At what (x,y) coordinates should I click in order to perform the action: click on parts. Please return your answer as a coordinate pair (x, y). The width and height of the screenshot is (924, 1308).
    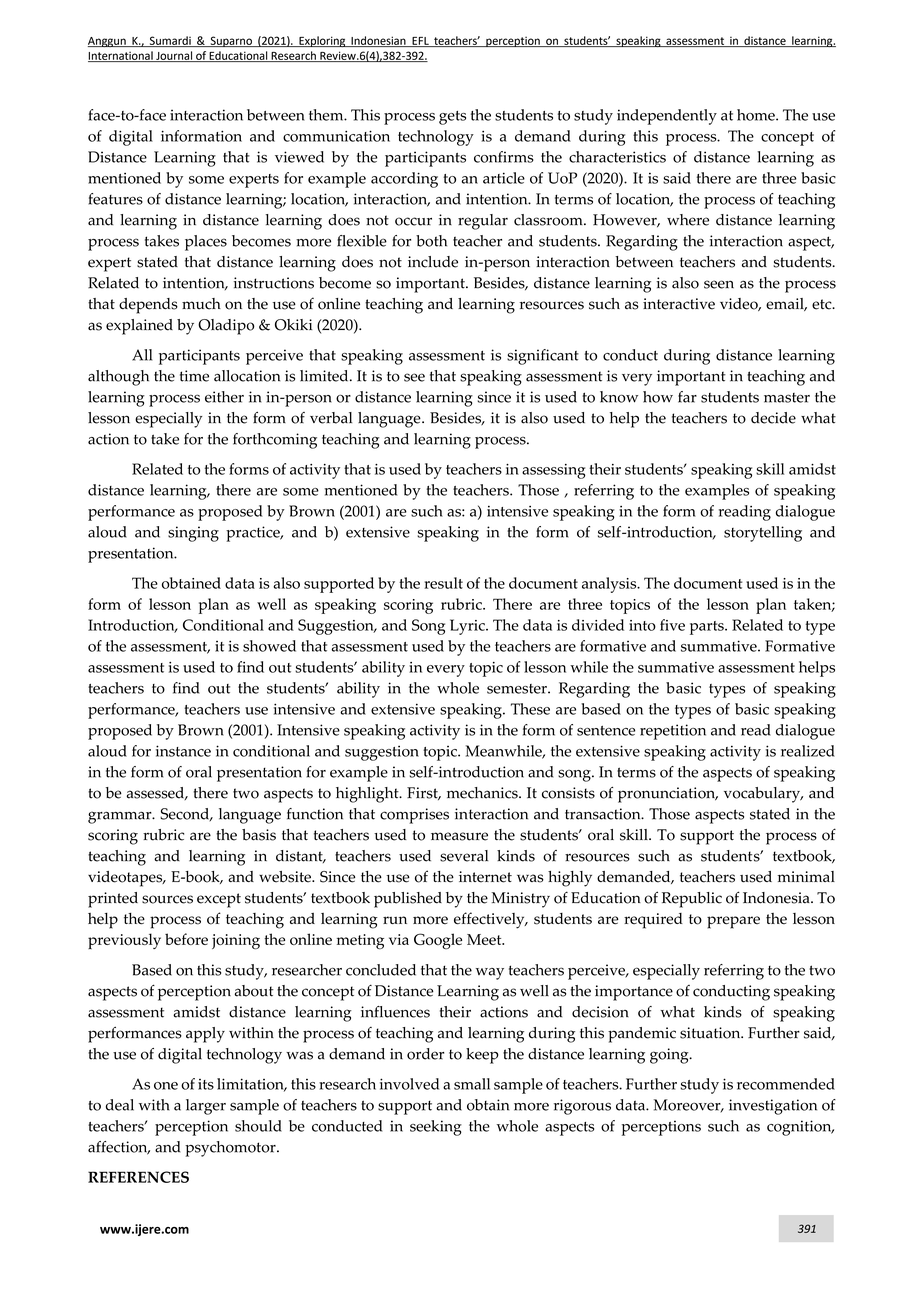
    Looking at the image, I should click on (708, 628).
